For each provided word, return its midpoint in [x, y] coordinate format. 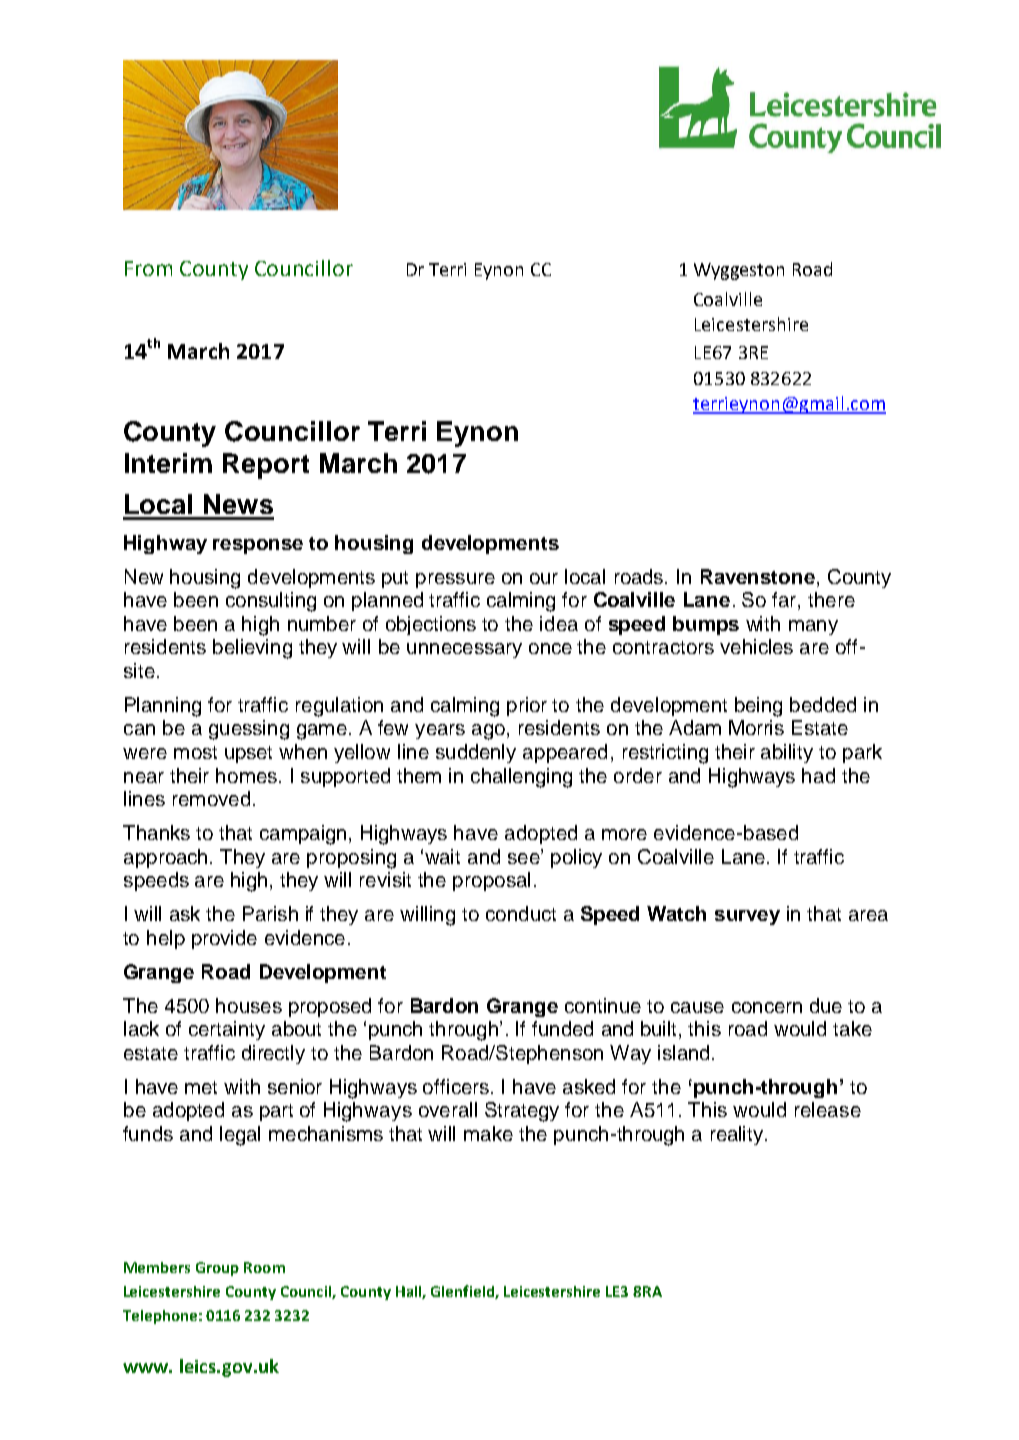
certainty [227, 1030]
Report [266, 466]
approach [165, 858]
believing [252, 649]
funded [562, 1028]
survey [747, 917]
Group [217, 1269]
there [831, 599]
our [544, 578]
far [785, 601]
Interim [168, 463]
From [148, 268]
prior [527, 706]
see [525, 857]
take [852, 1028]
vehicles [756, 646]
